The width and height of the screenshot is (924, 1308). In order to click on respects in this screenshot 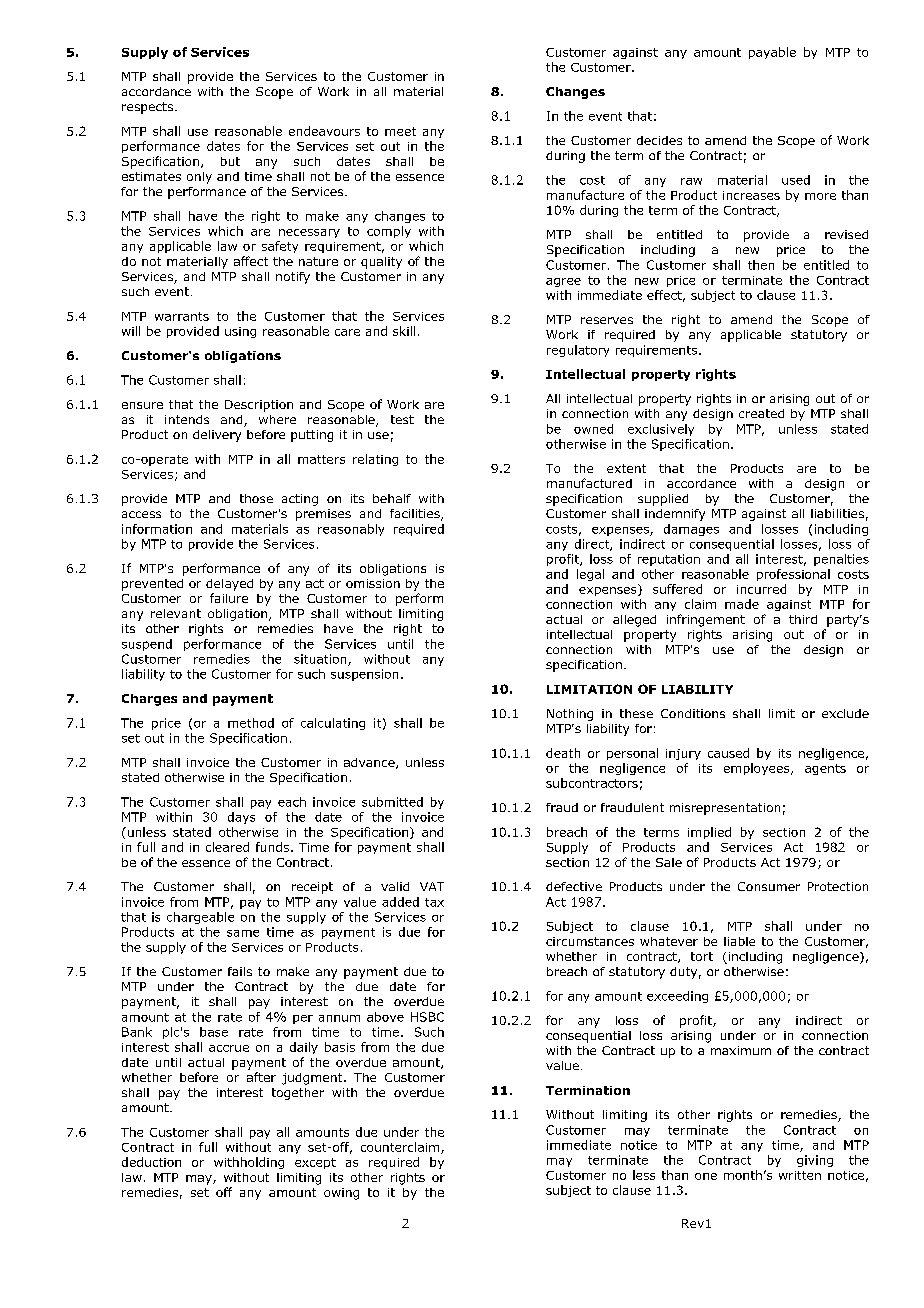, I will do `click(147, 108)`.
